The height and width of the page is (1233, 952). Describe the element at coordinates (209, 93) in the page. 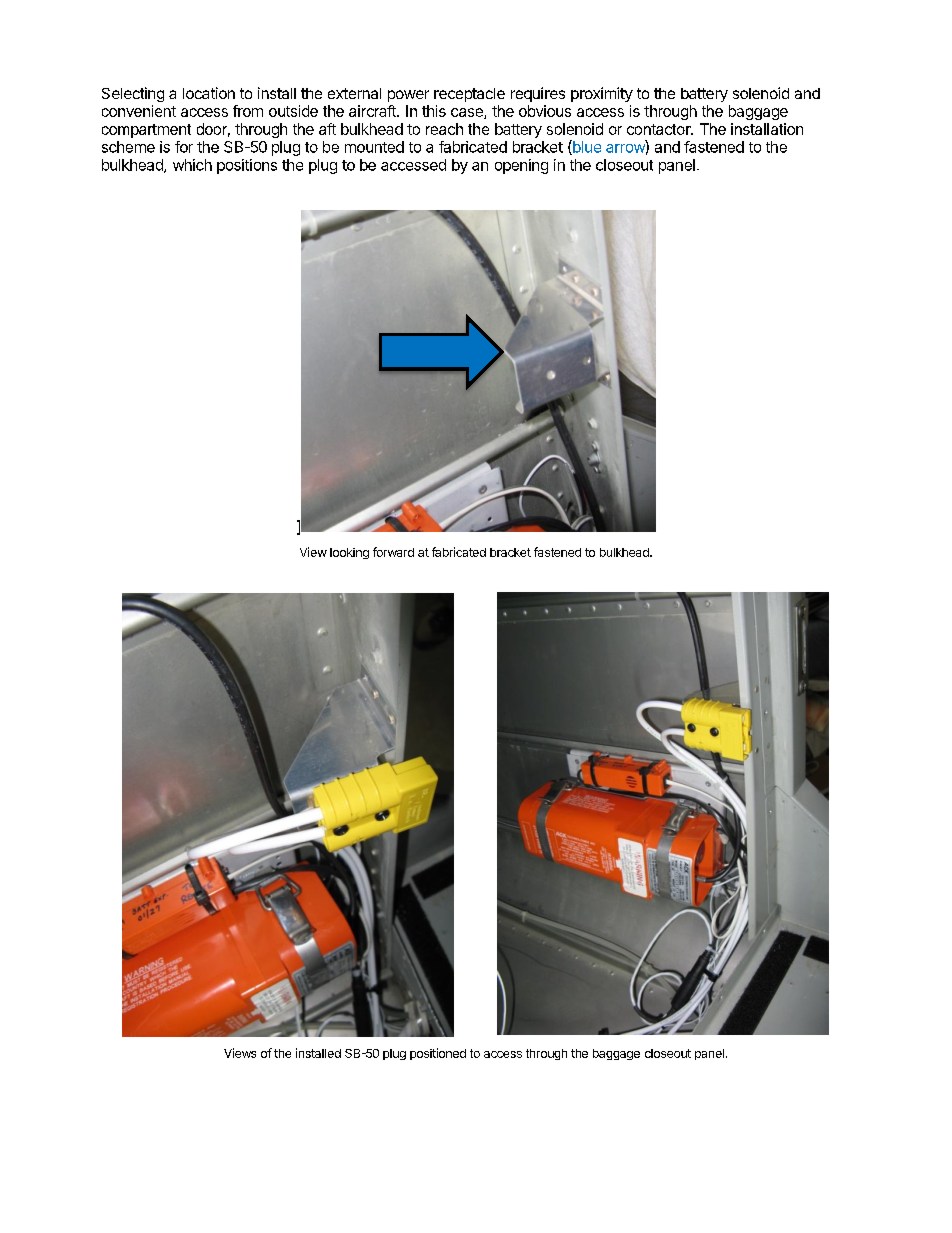

I see `location` at that location.
